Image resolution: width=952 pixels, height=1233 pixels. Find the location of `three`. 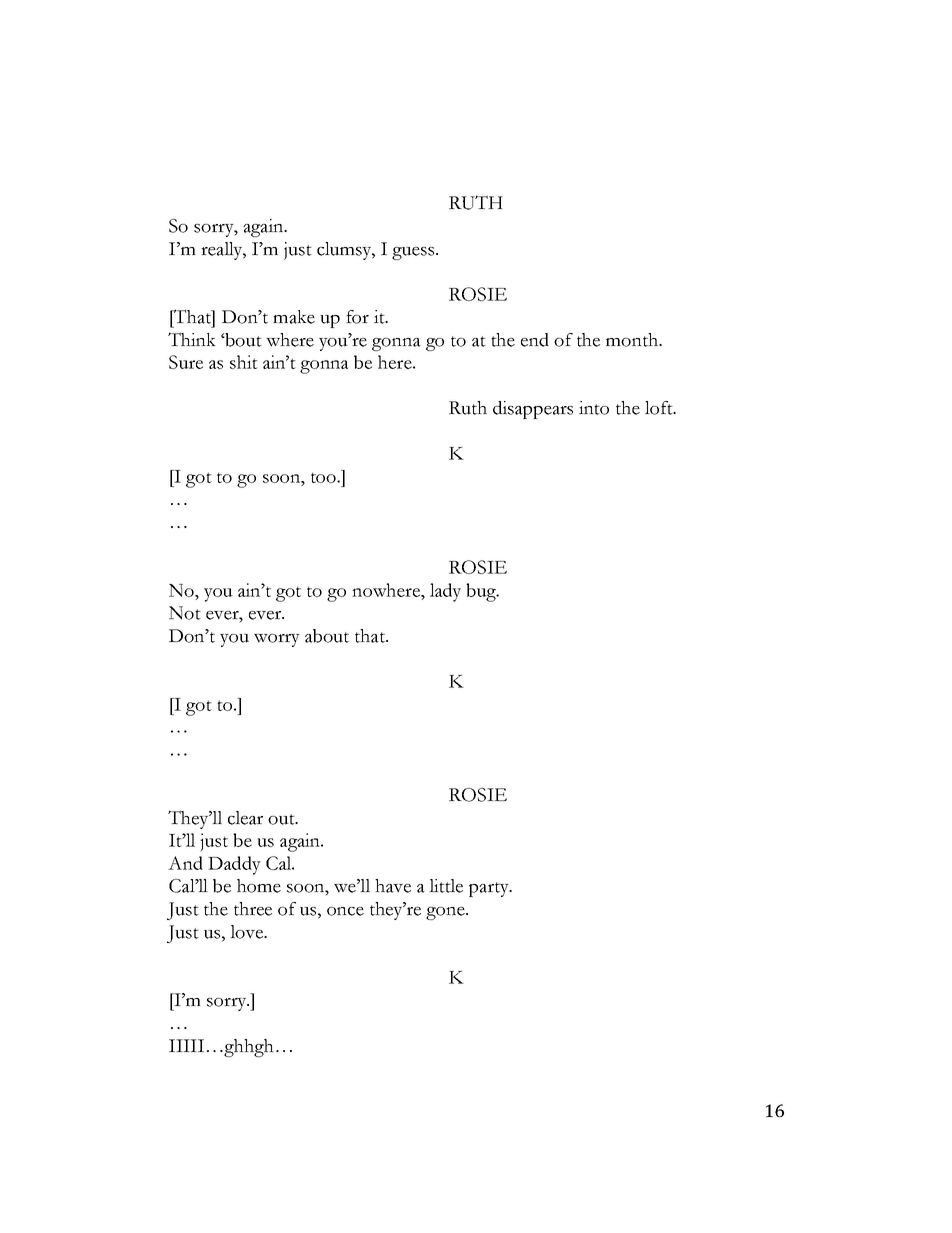

three is located at coordinates (253, 909).
